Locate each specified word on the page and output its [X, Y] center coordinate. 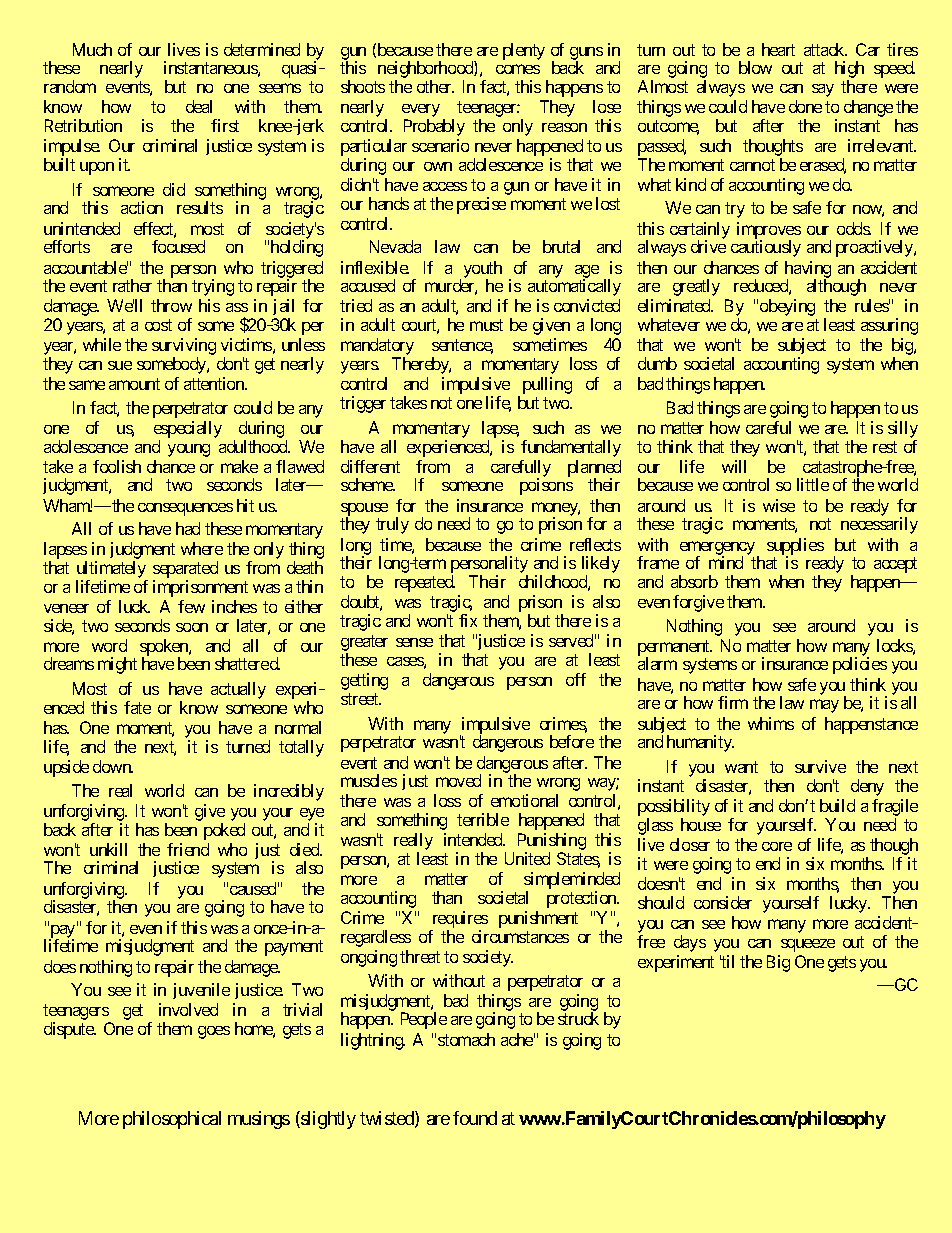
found [475, 1118]
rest [885, 447]
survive [820, 766]
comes [518, 69]
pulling [547, 385]
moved [458, 780]
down [113, 766]
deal [199, 106]
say [823, 90]
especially [188, 431]
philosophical [172, 1120]
